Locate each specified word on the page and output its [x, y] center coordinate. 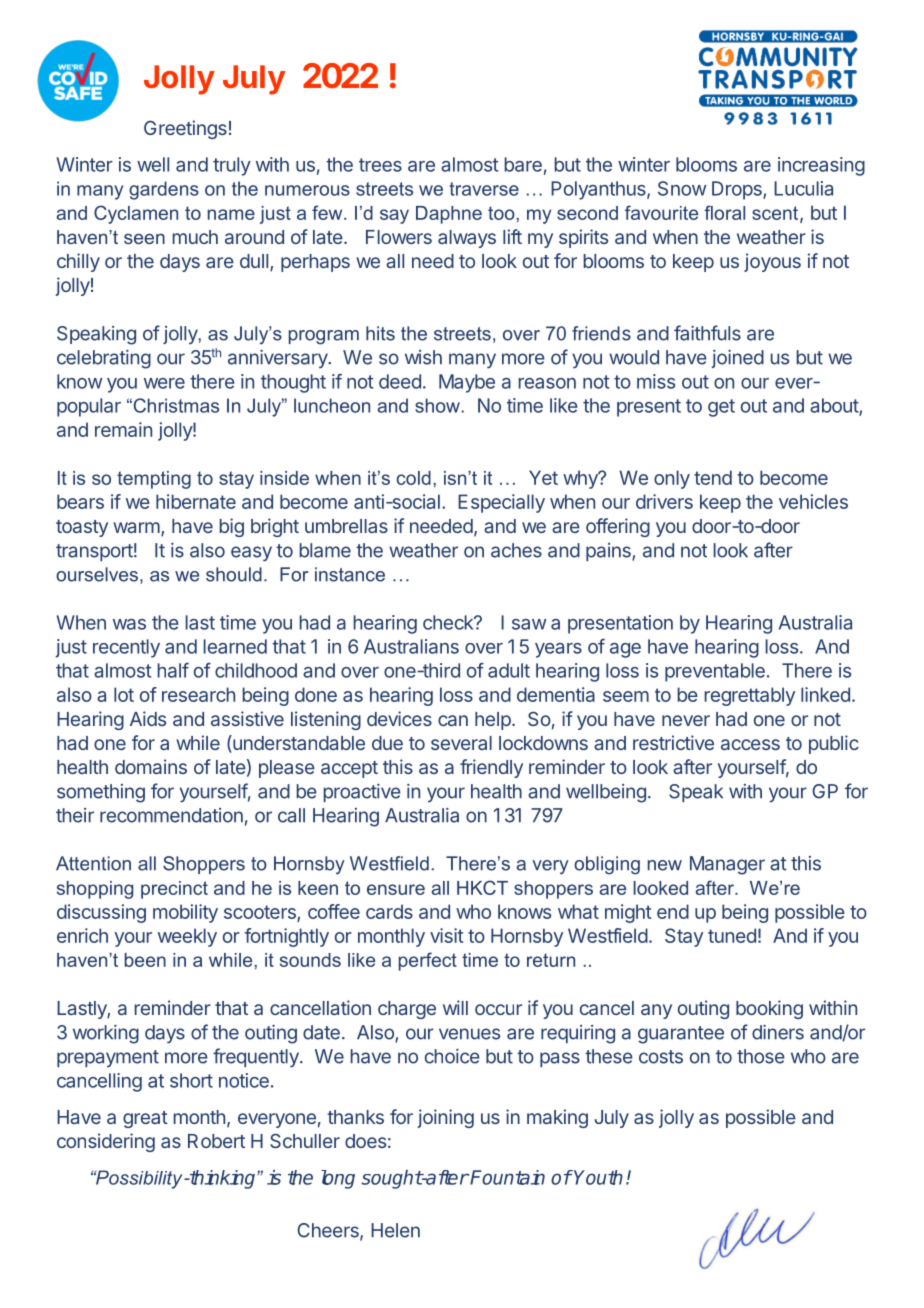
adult [509, 670]
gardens [164, 190]
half [173, 670]
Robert [216, 1141]
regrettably [750, 696]
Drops [738, 190]
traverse [484, 189]
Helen [395, 1230]
